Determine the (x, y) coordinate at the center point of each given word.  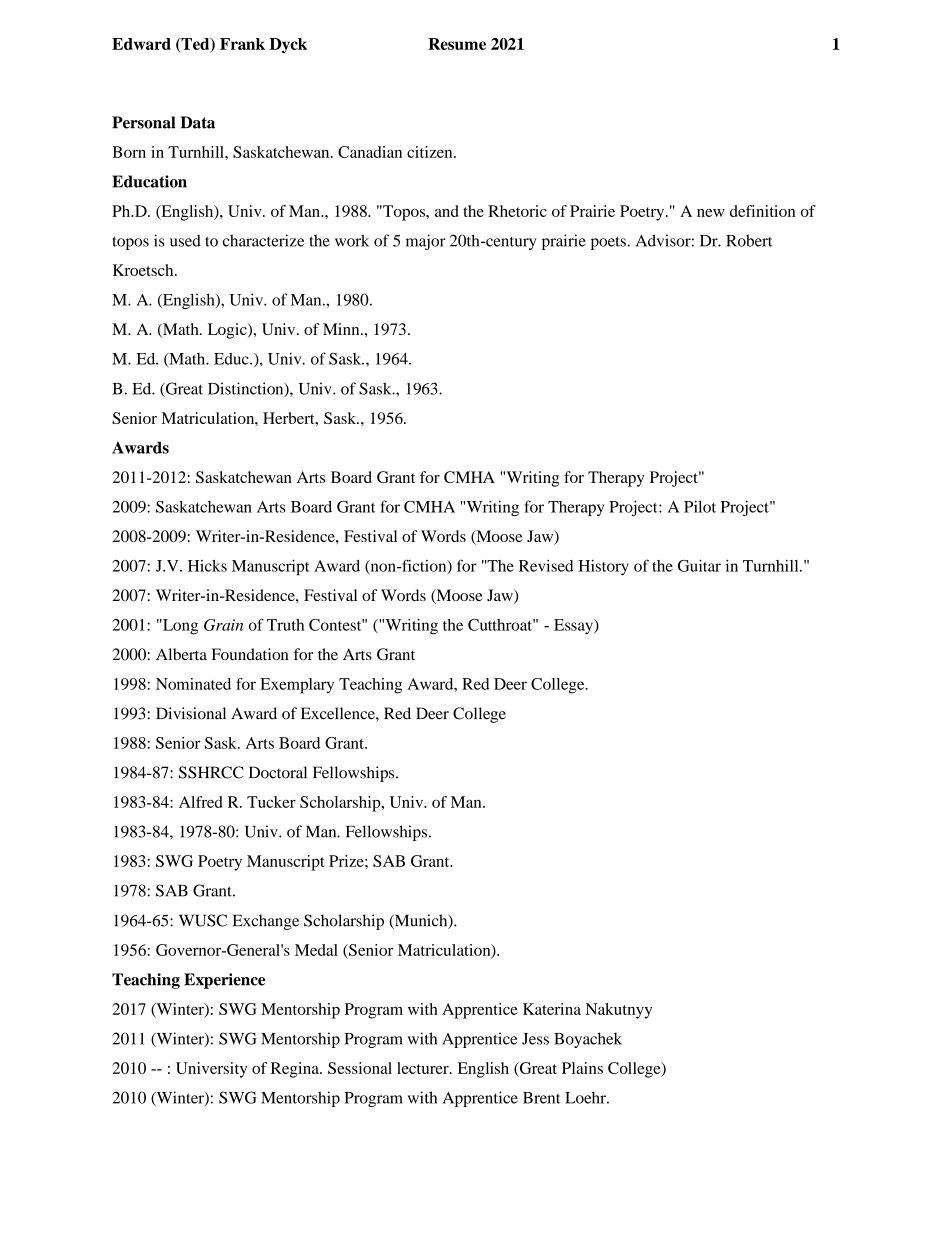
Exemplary (297, 686)
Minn (342, 329)
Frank (242, 44)
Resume (457, 44)
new (711, 213)
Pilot (700, 506)
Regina (296, 1070)
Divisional (191, 713)
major (426, 242)
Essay (574, 627)
